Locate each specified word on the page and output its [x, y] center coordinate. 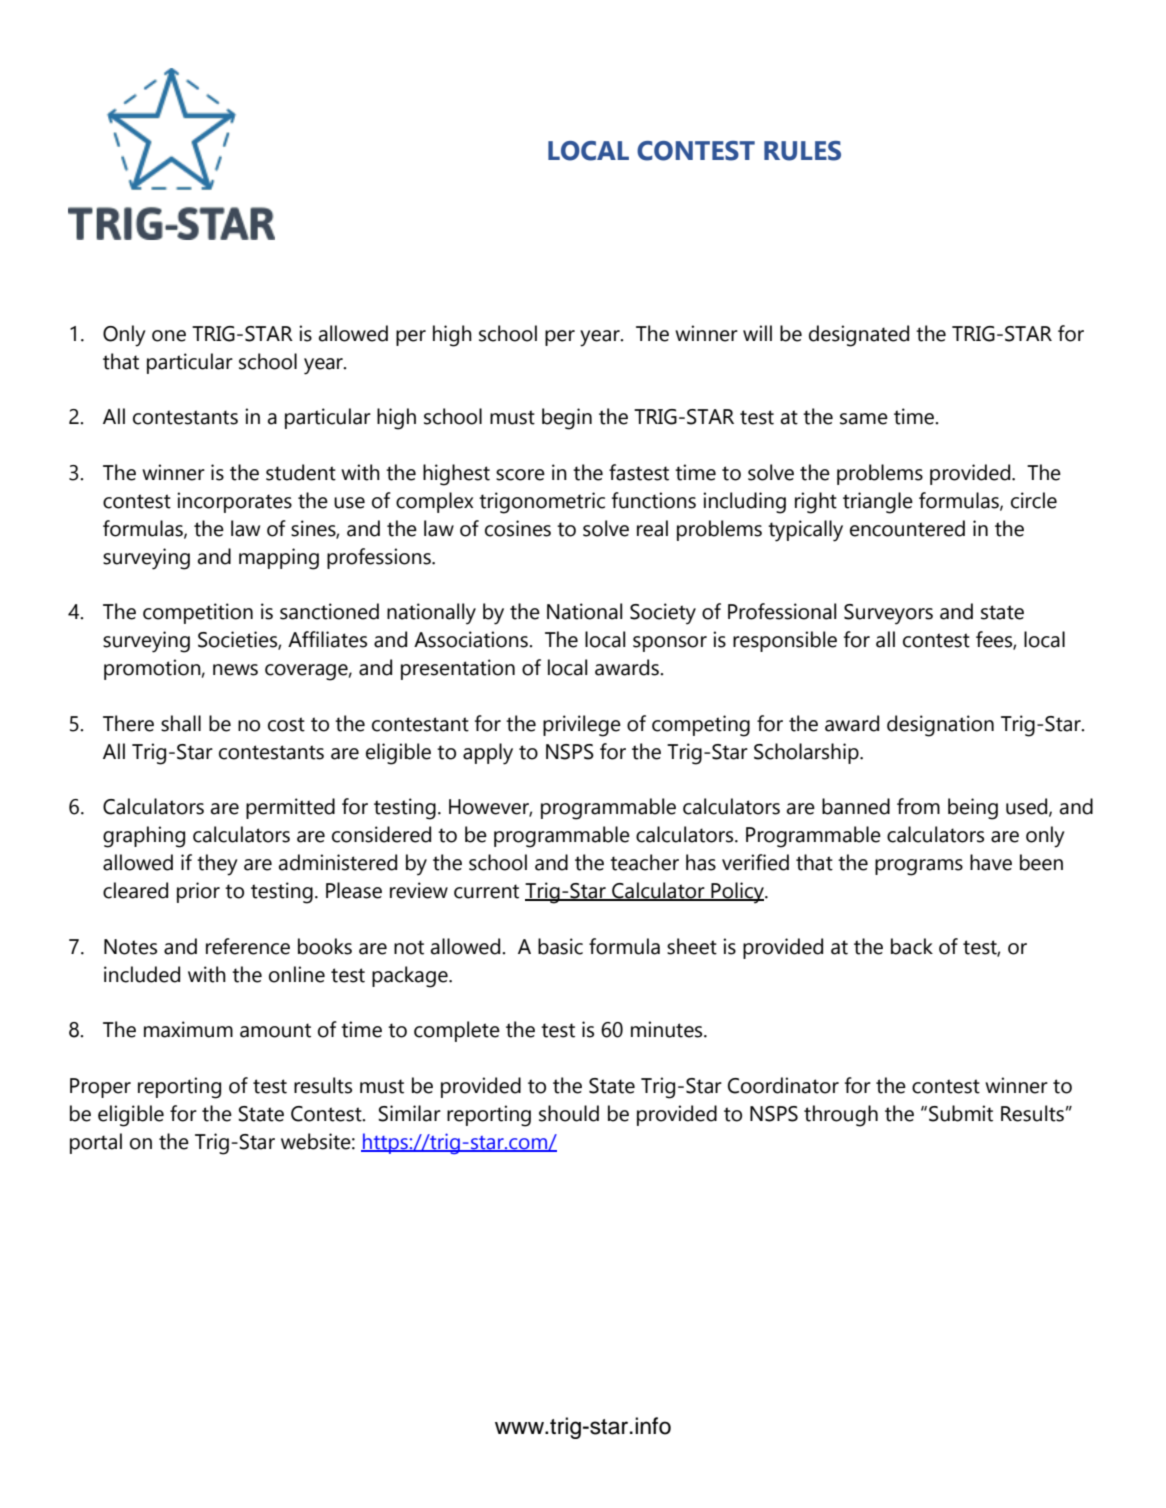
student [301, 472]
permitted [290, 808]
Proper [100, 1088]
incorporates [234, 502]
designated [859, 336]
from [918, 806]
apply [488, 754]
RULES [802, 151]
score [520, 475]
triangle [878, 503]
